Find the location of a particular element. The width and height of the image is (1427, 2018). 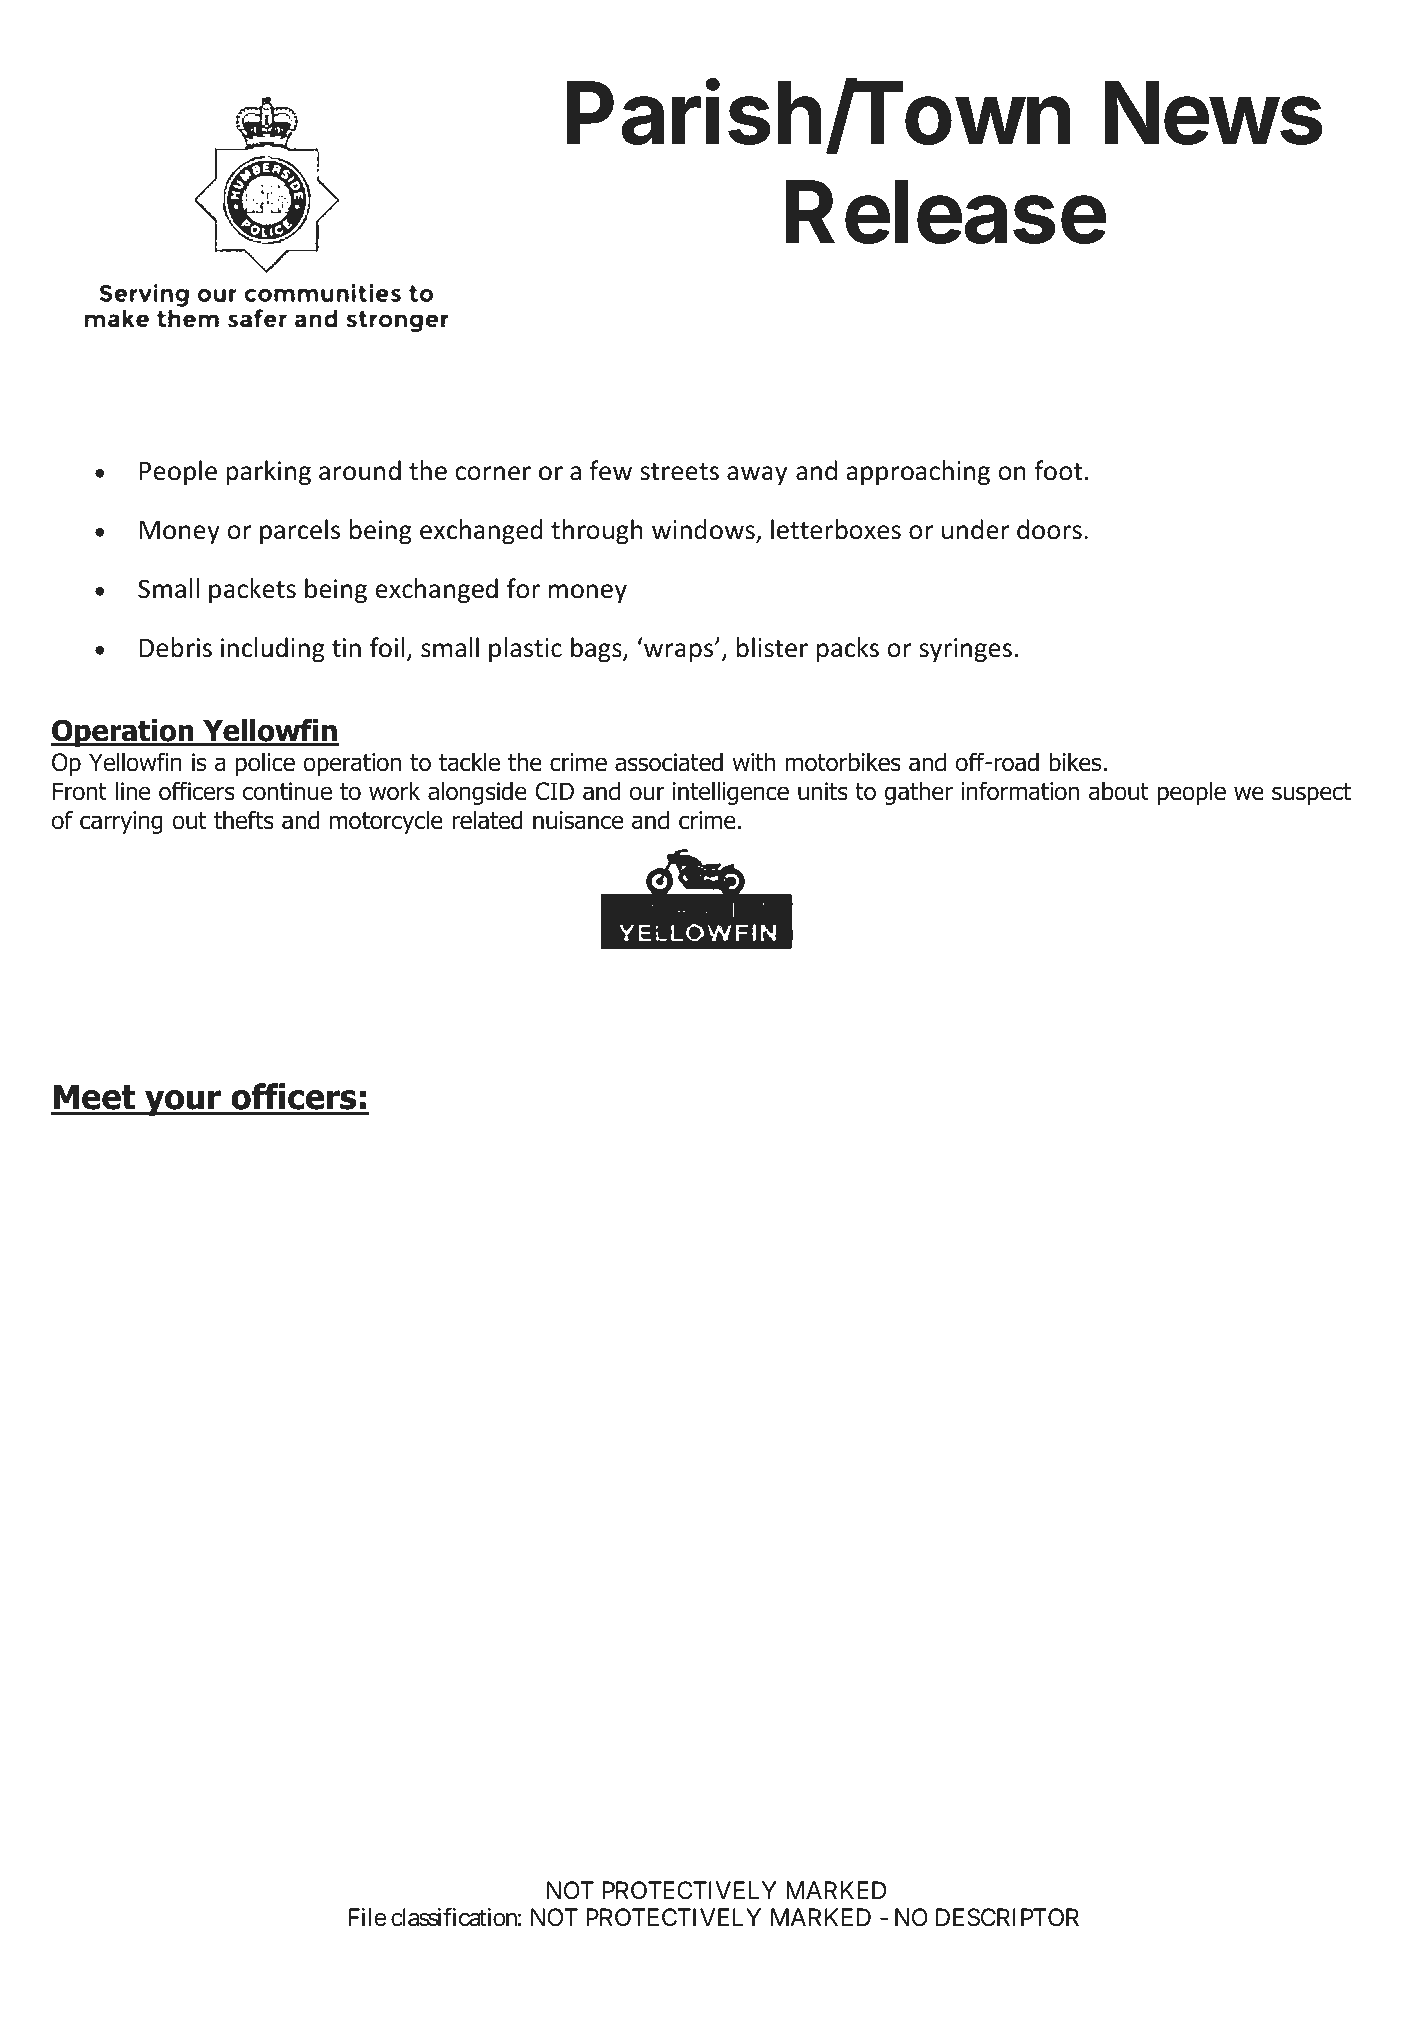

News is located at coordinates (1213, 113).
